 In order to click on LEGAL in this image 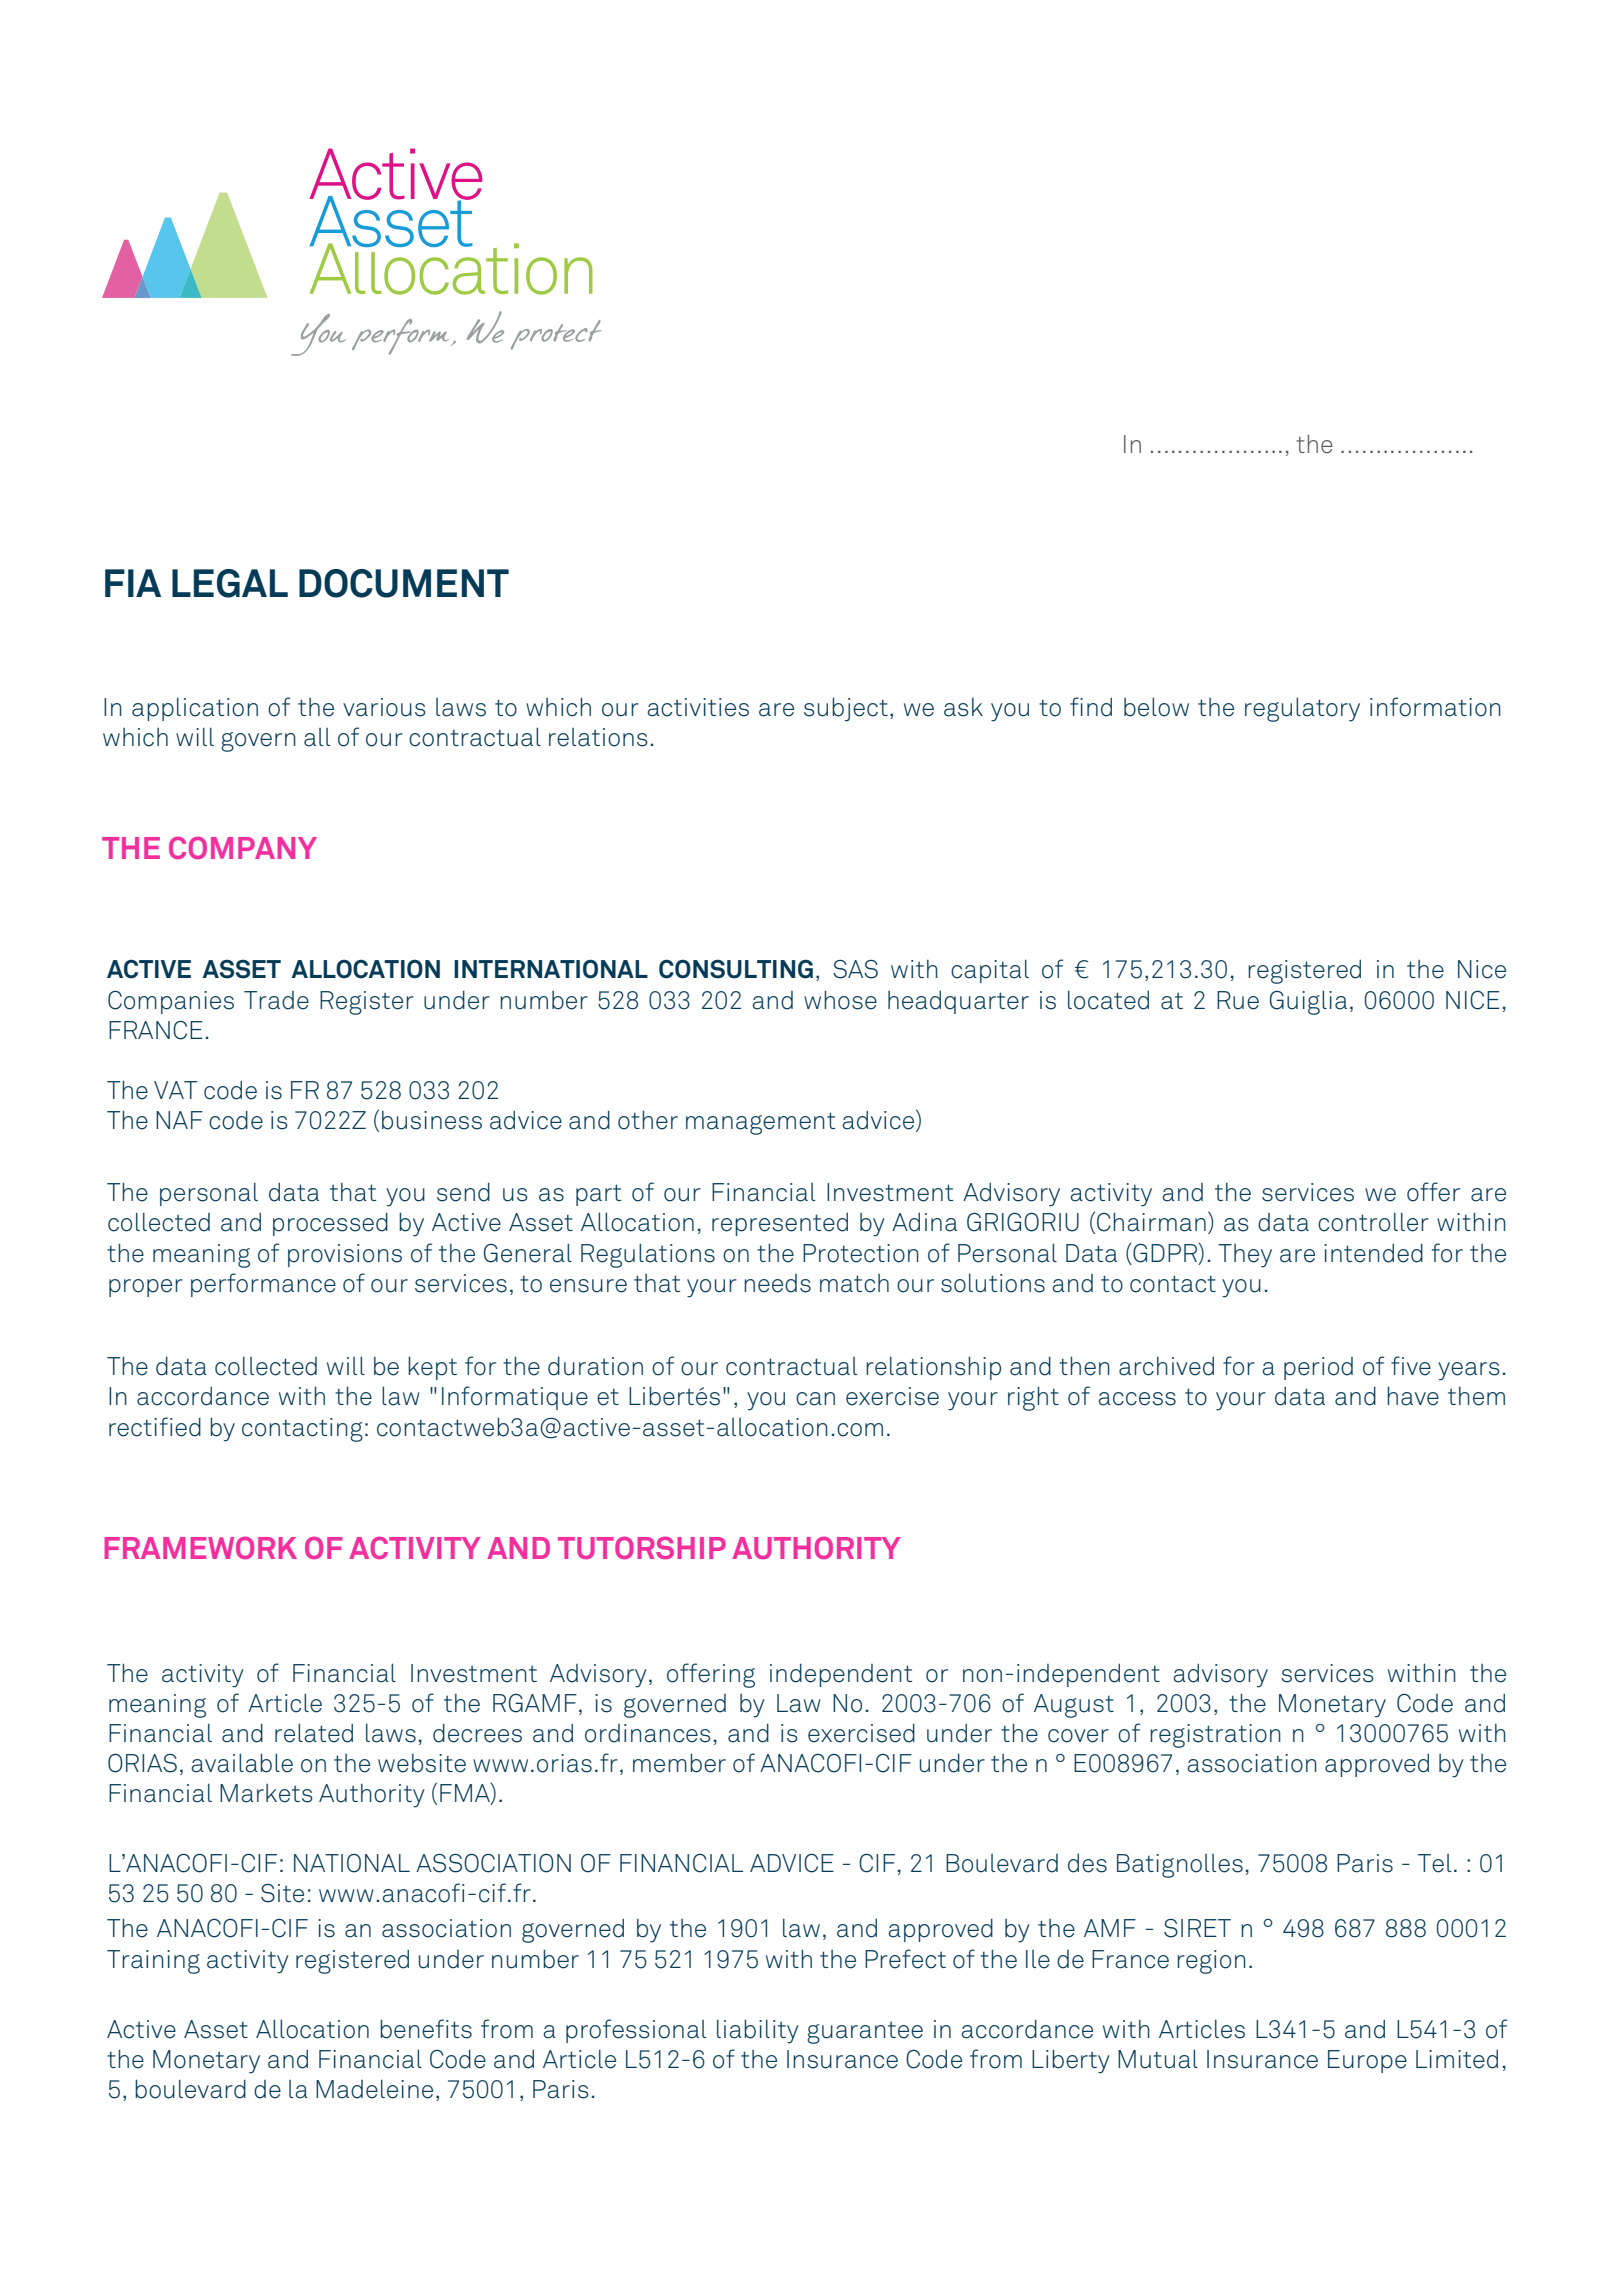, I will do `click(230, 583)`.
